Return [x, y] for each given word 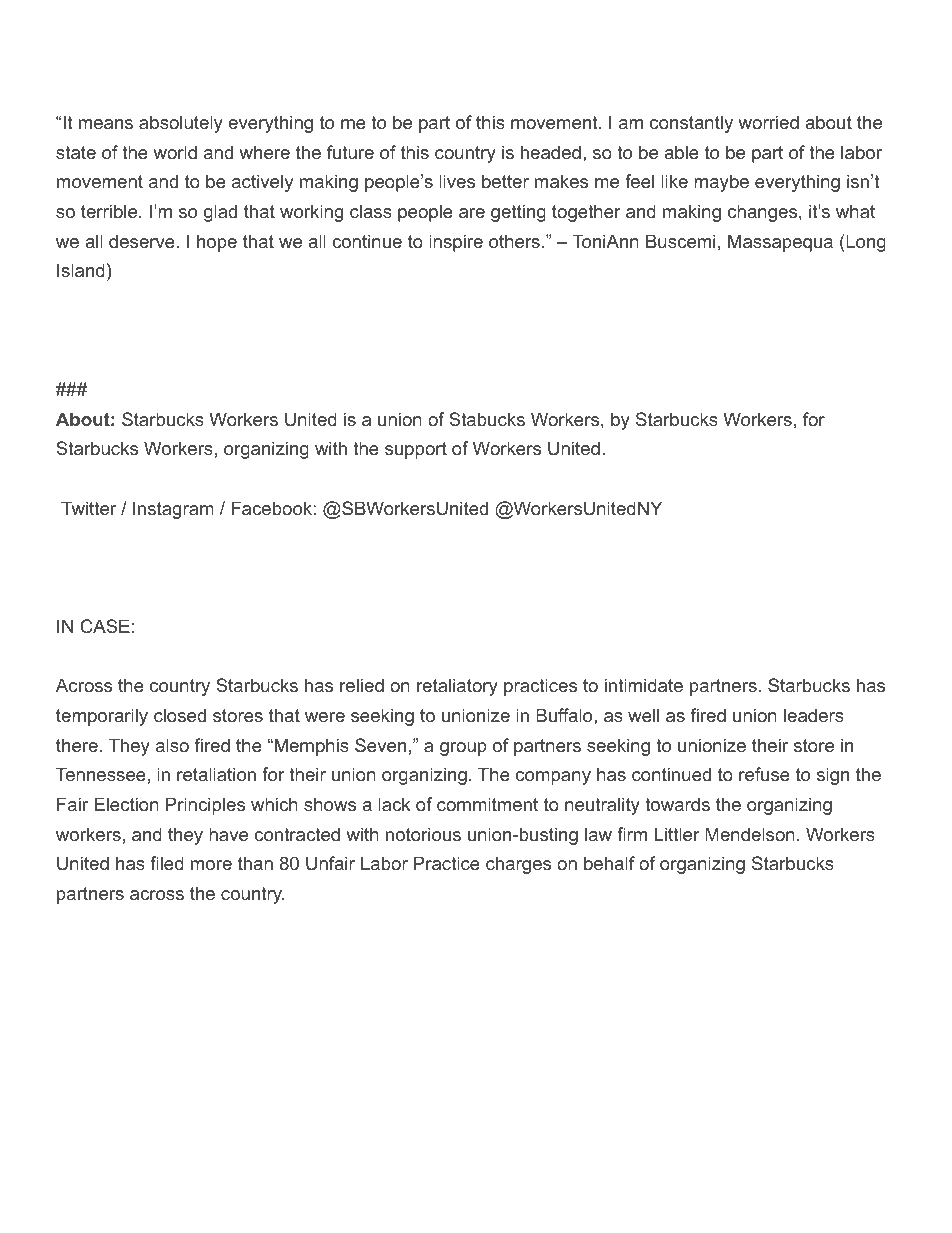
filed [167, 863]
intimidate [644, 685]
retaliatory [457, 687]
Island [81, 270]
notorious [423, 834]
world [175, 152]
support [416, 450]
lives [457, 181]
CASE [105, 626]
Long [865, 243]
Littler [677, 834]
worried [768, 122]
